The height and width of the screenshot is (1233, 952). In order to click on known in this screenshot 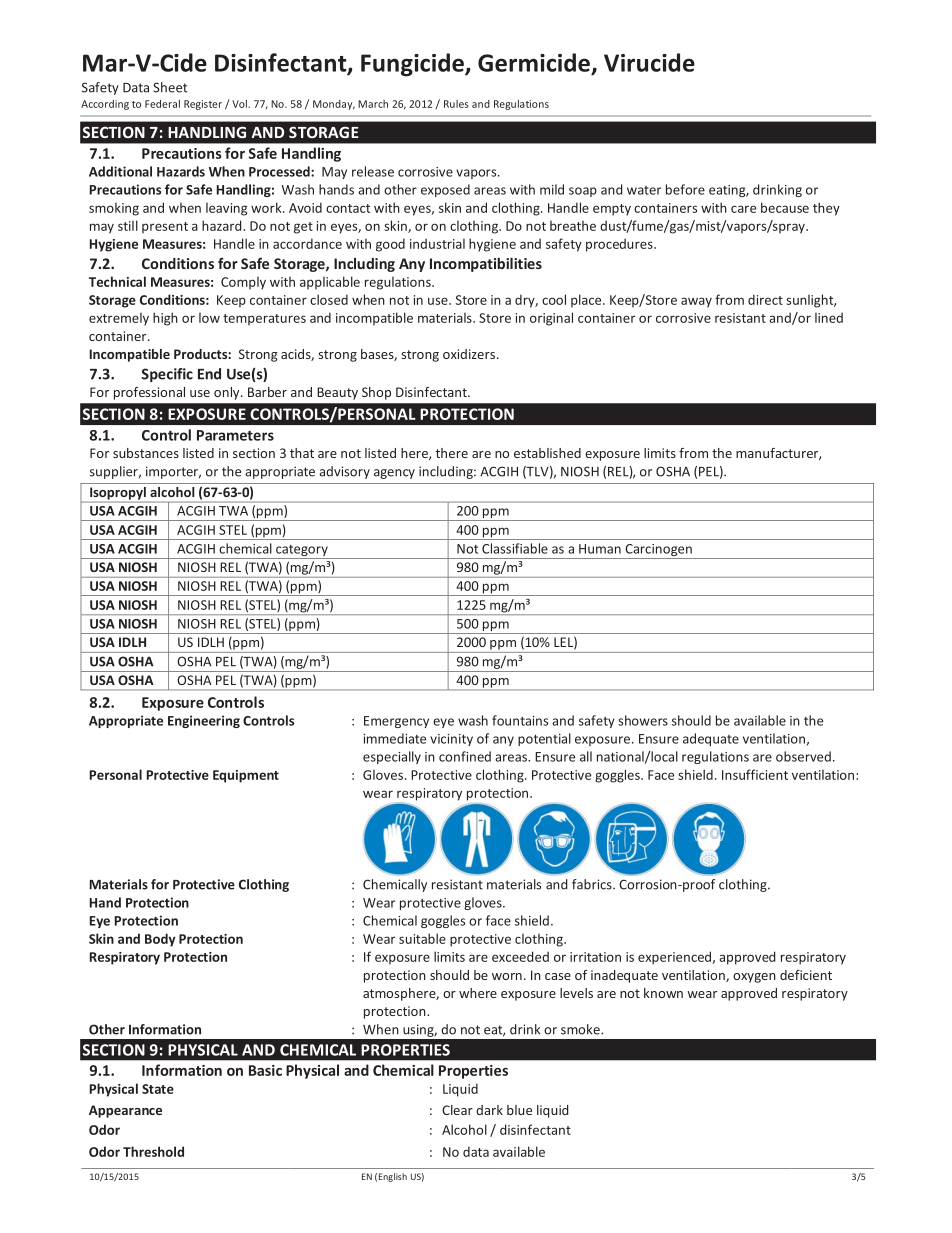, I will do `click(663, 993)`.
